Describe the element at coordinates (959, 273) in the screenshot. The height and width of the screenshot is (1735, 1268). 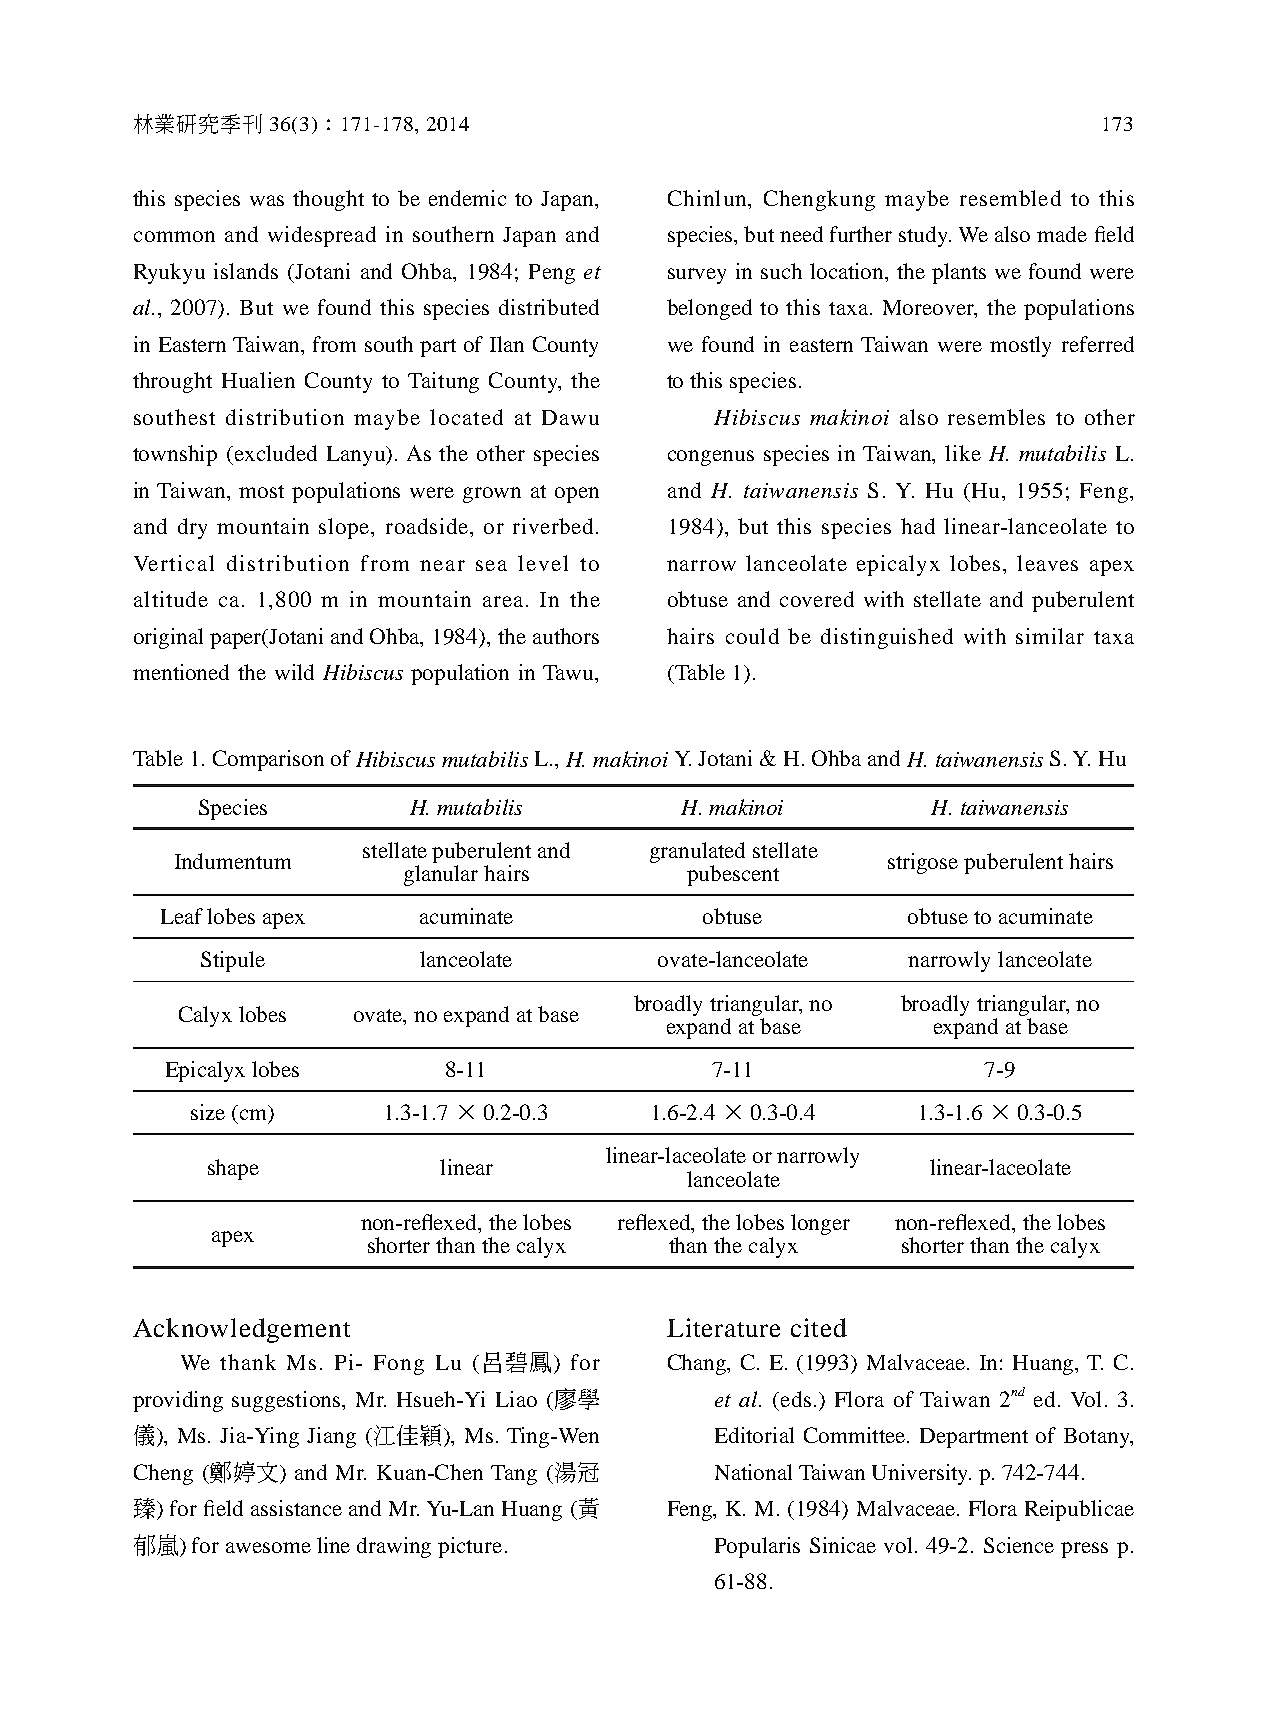
I see `plants` at that location.
